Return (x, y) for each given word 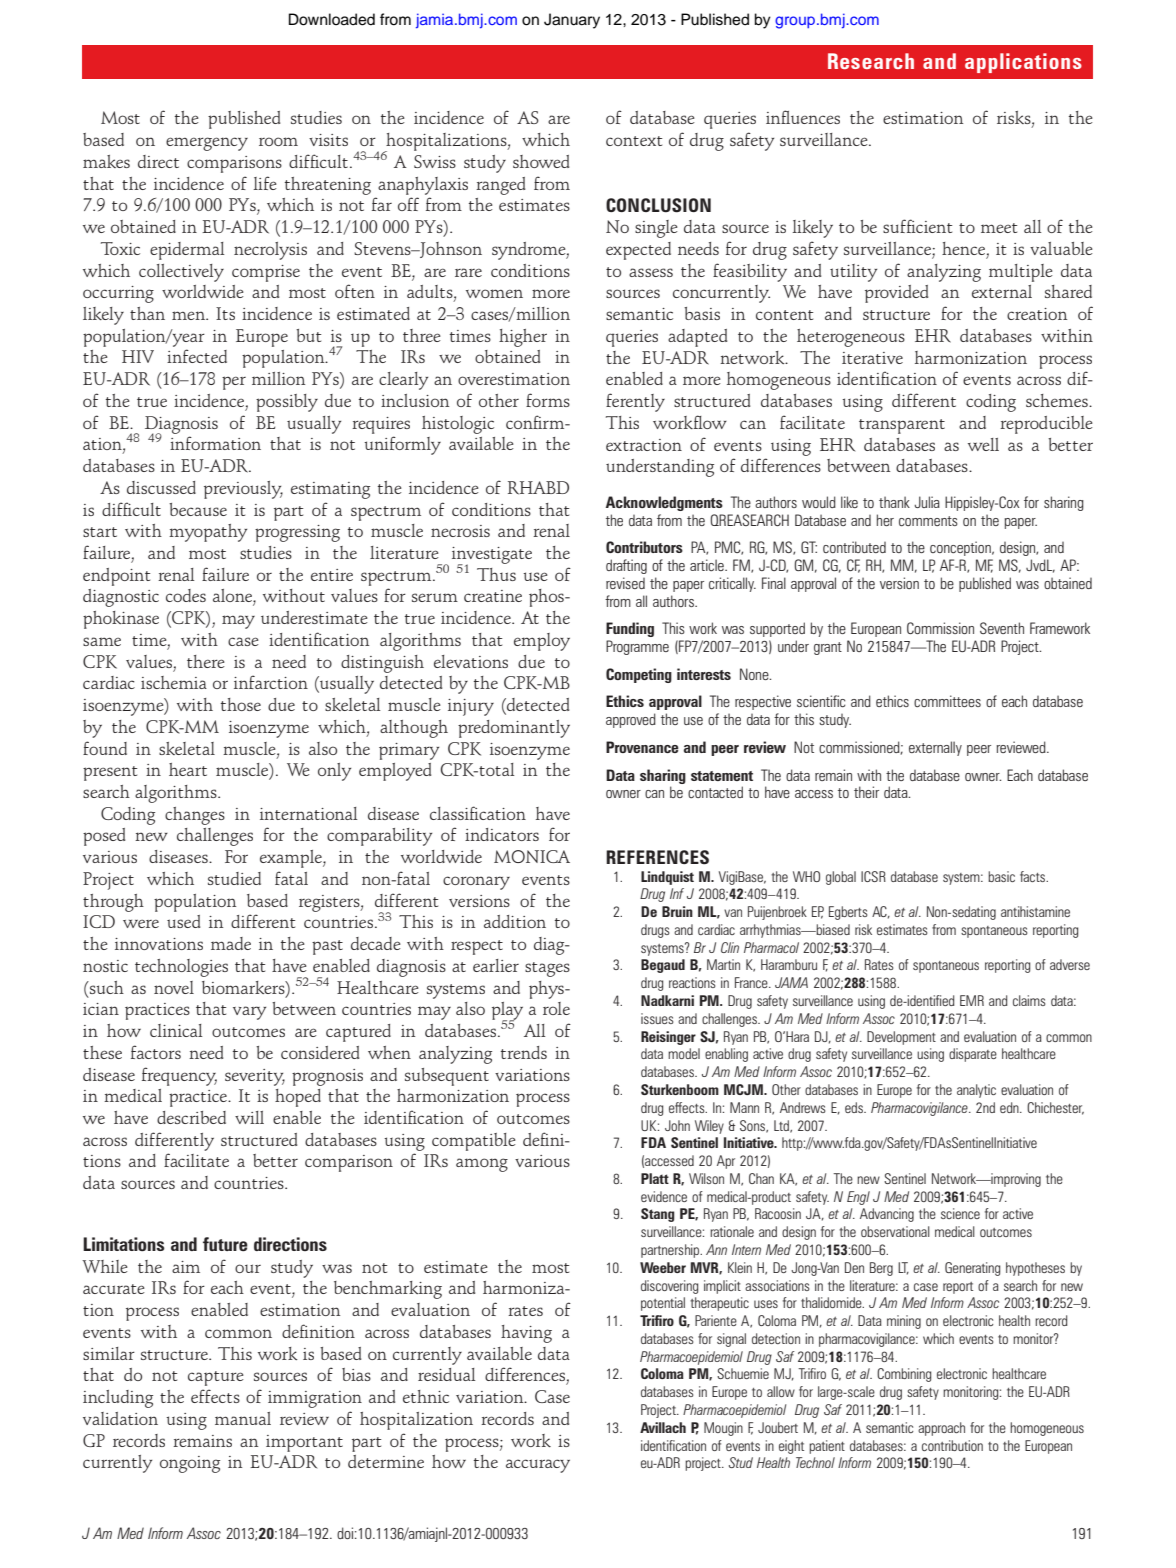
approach (941, 1429)
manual (243, 1418)
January (572, 21)
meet (999, 228)
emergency (207, 144)
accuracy (538, 1466)
